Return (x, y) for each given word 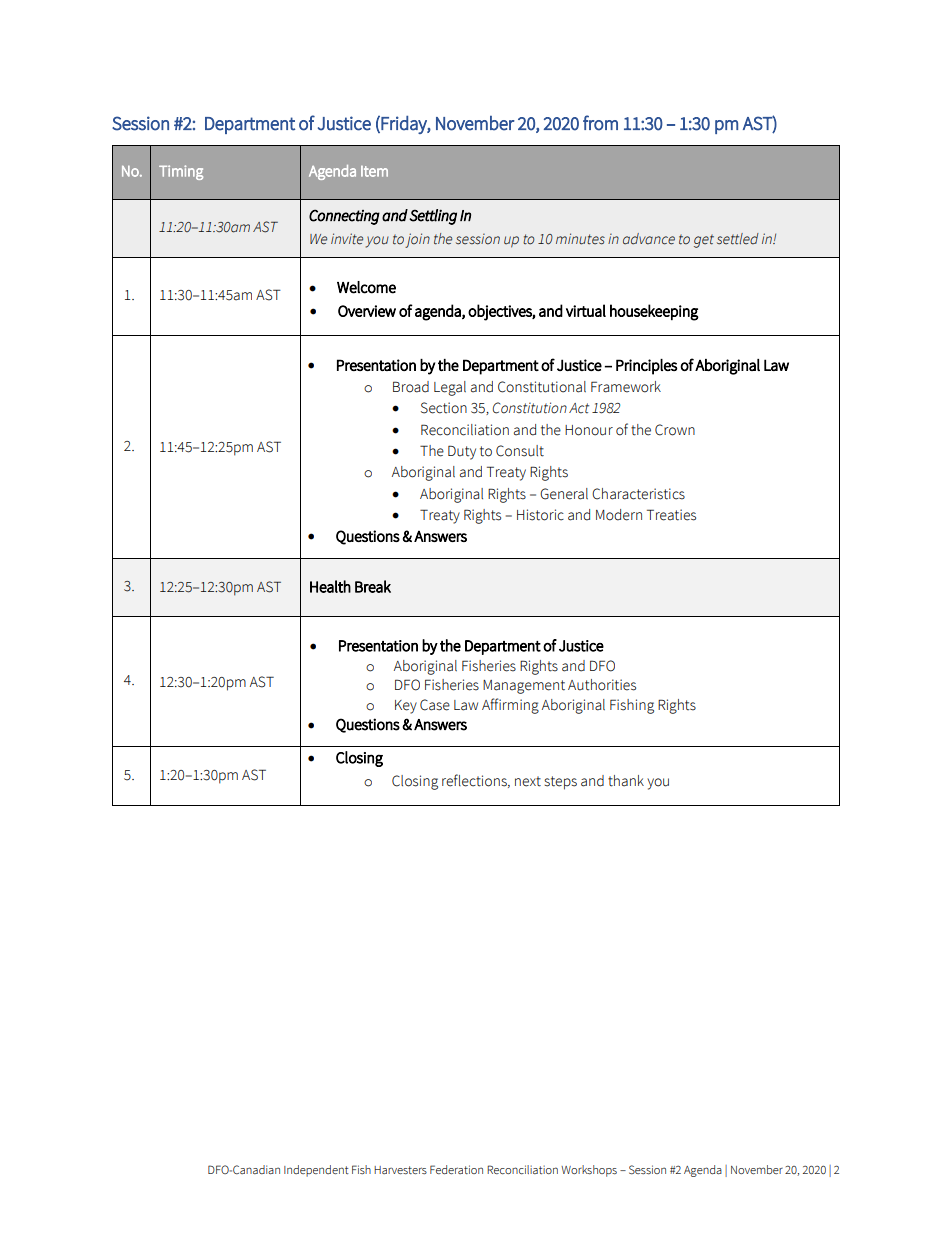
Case (435, 705)
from (600, 123)
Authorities (602, 685)
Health (330, 586)
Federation (456, 1169)
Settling (433, 217)
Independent (316, 1171)
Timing (181, 172)
